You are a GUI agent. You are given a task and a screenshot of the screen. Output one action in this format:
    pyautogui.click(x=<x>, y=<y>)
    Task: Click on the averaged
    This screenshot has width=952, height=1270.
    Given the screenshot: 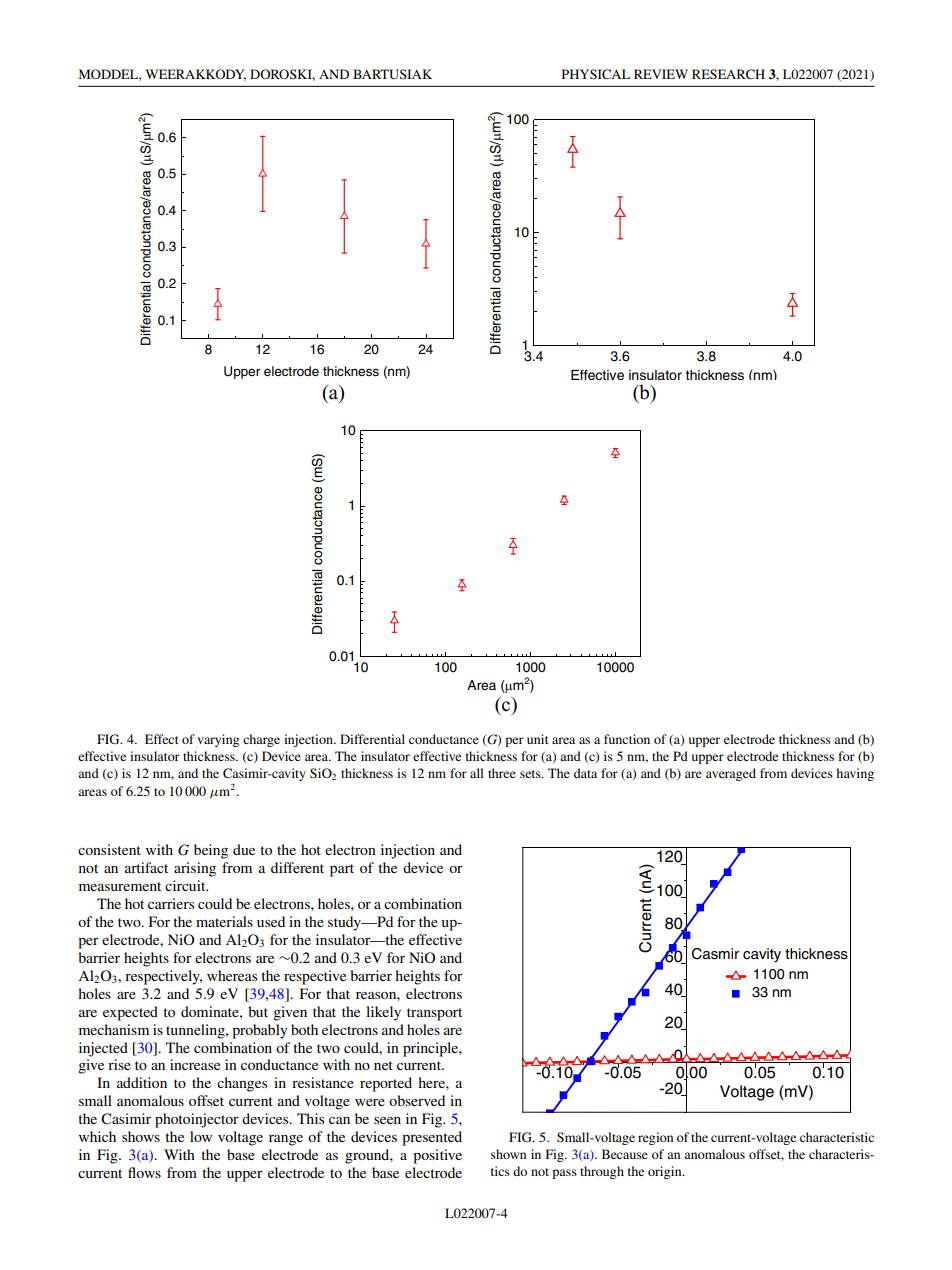 What is the action you would take?
    pyautogui.click(x=731, y=774)
